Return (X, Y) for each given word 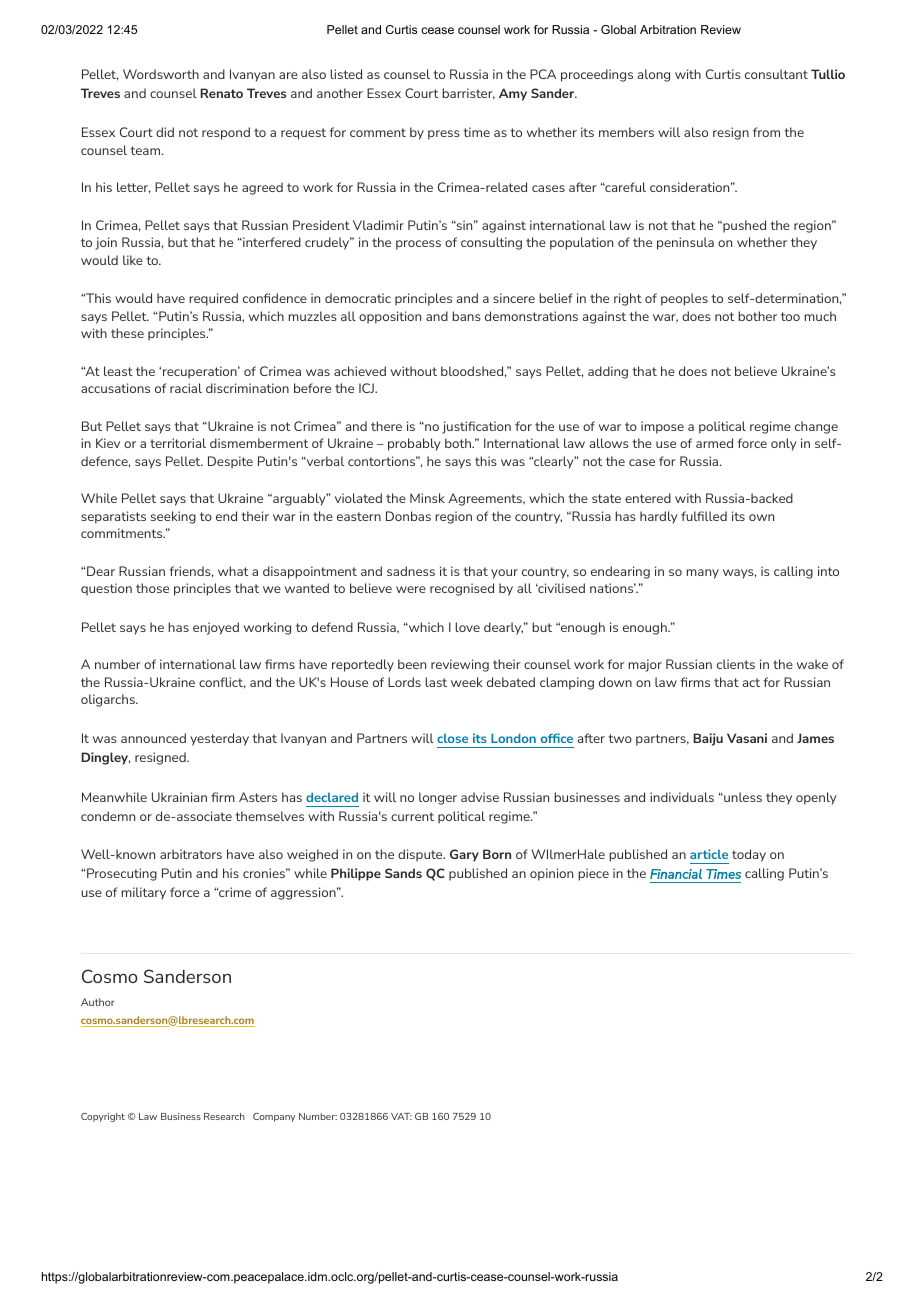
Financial (676, 874)
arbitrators (191, 854)
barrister (468, 94)
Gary (464, 855)
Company (274, 1117)
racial (186, 388)
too (790, 316)
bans (466, 316)
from (766, 132)
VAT (401, 1116)
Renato (221, 93)
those (152, 588)
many (703, 574)
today (749, 855)
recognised (462, 589)
